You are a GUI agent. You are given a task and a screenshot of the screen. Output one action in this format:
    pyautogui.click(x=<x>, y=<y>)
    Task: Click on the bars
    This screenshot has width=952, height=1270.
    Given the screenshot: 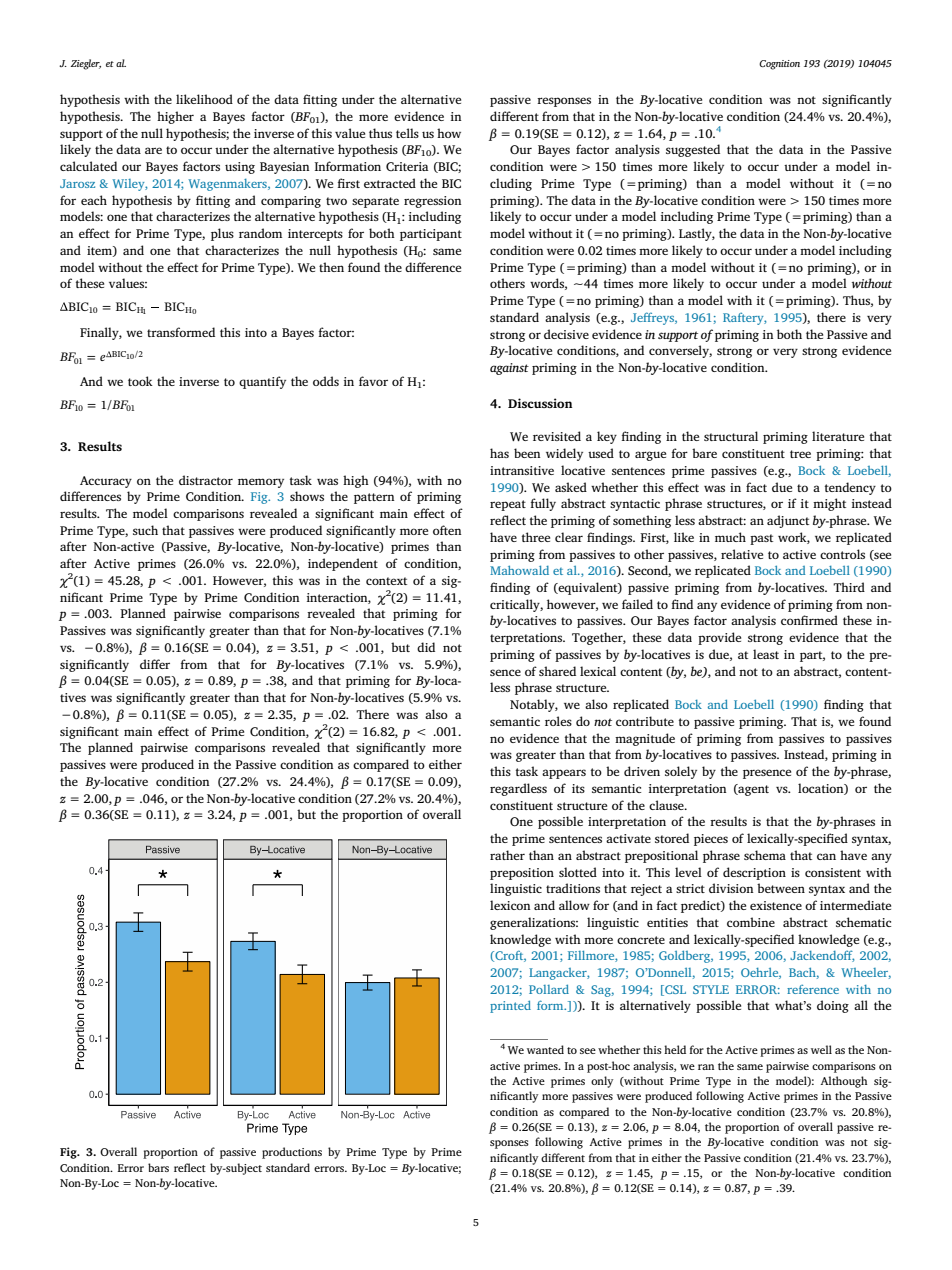 What is the action you would take?
    pyautogui.click(x=158, y=1167)
